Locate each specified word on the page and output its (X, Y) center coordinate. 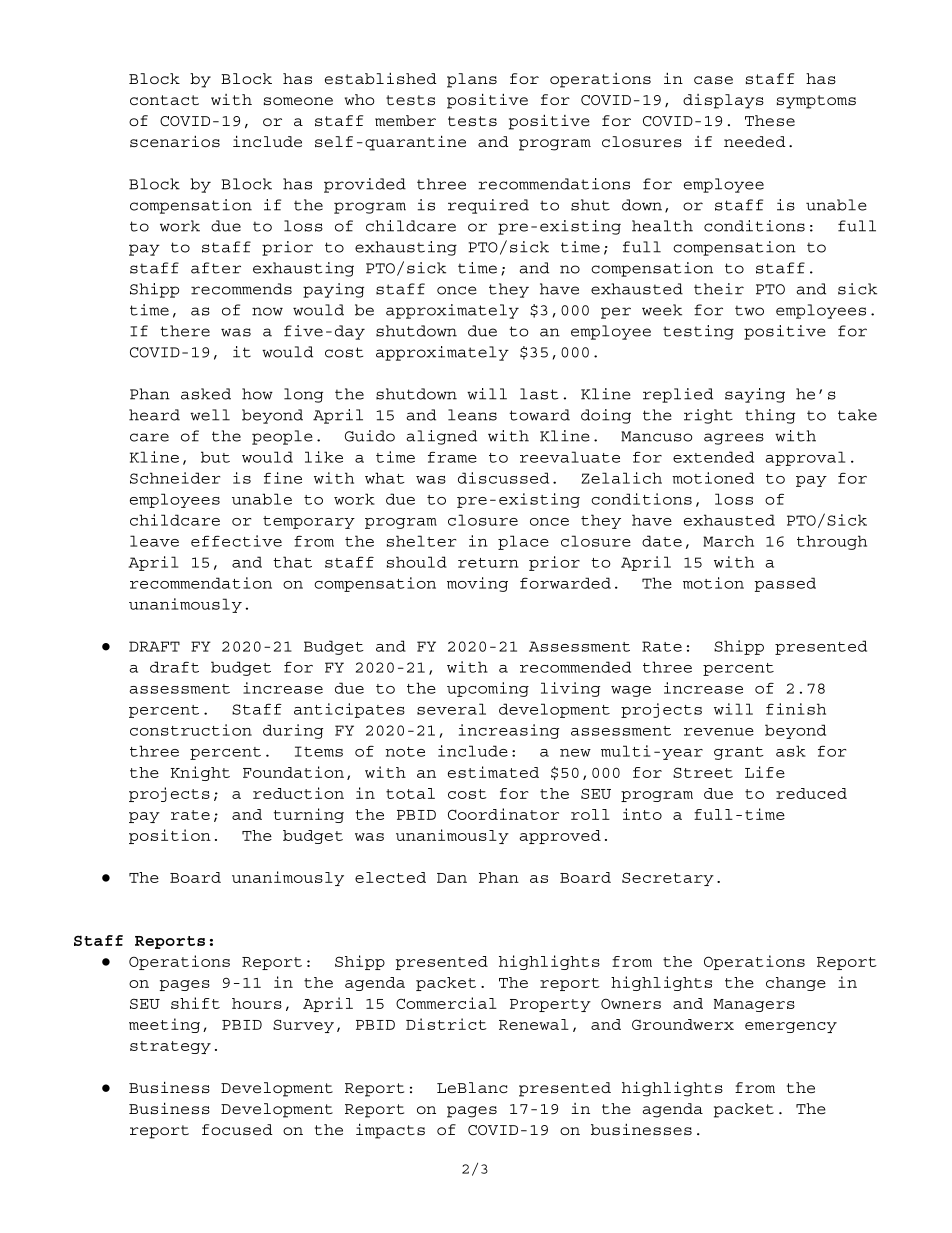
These (770, 120)
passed (785, 584)
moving (477, 584)
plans (472, 80)
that (292, 562)
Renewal (534, 1024)
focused (237, 1129)
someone (298, 101)
